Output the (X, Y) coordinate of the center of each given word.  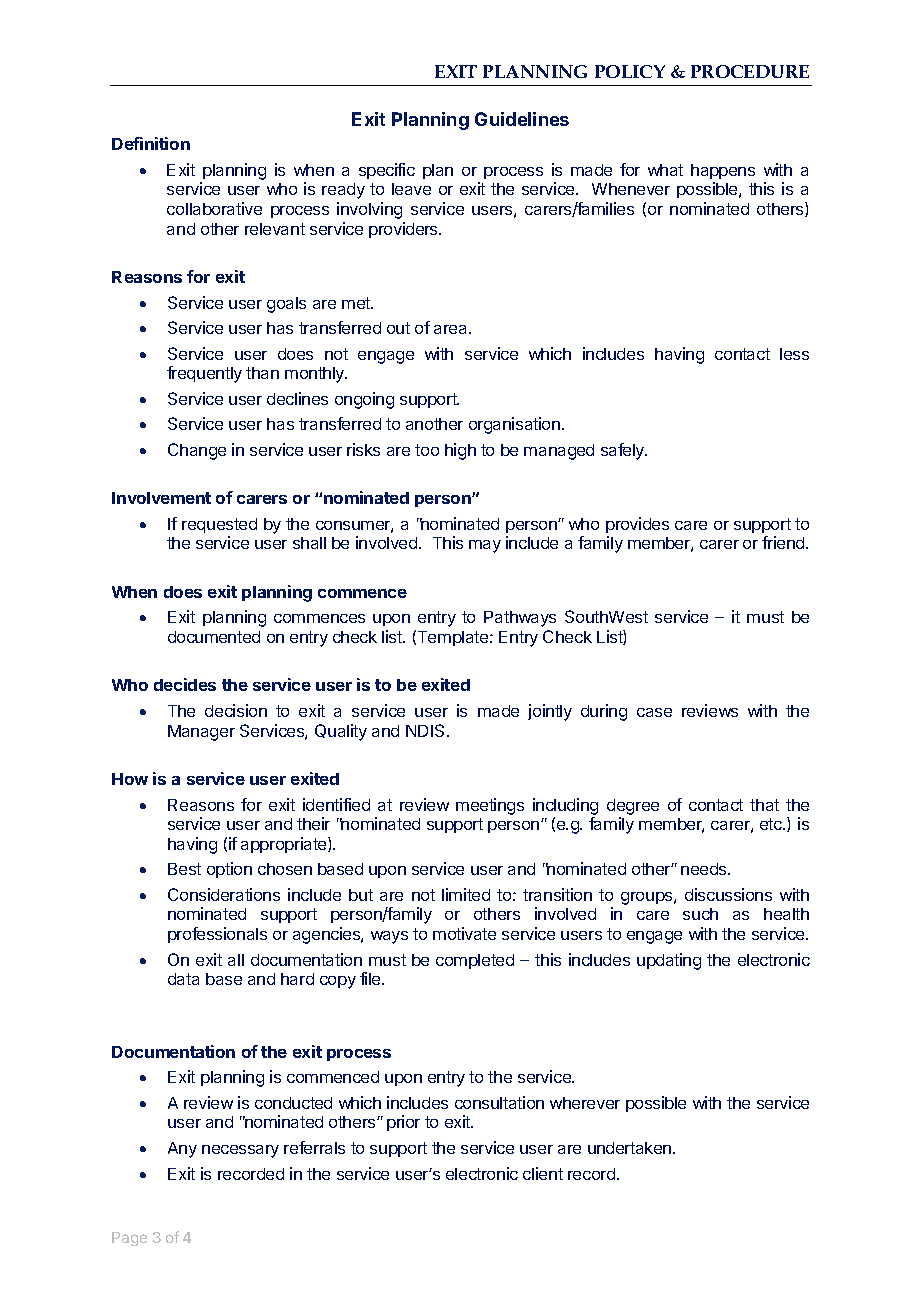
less (794, 354)
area (452, 329)
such (700, 914)
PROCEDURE (750, 71)
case (654, 712)
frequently (204, 374)
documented (214, 637)
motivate (464, 933)
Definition (151, 143)
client (543, 1173)
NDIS (427, 730)
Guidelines (522, 119)
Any (182, 1150)
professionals (217, 935)
